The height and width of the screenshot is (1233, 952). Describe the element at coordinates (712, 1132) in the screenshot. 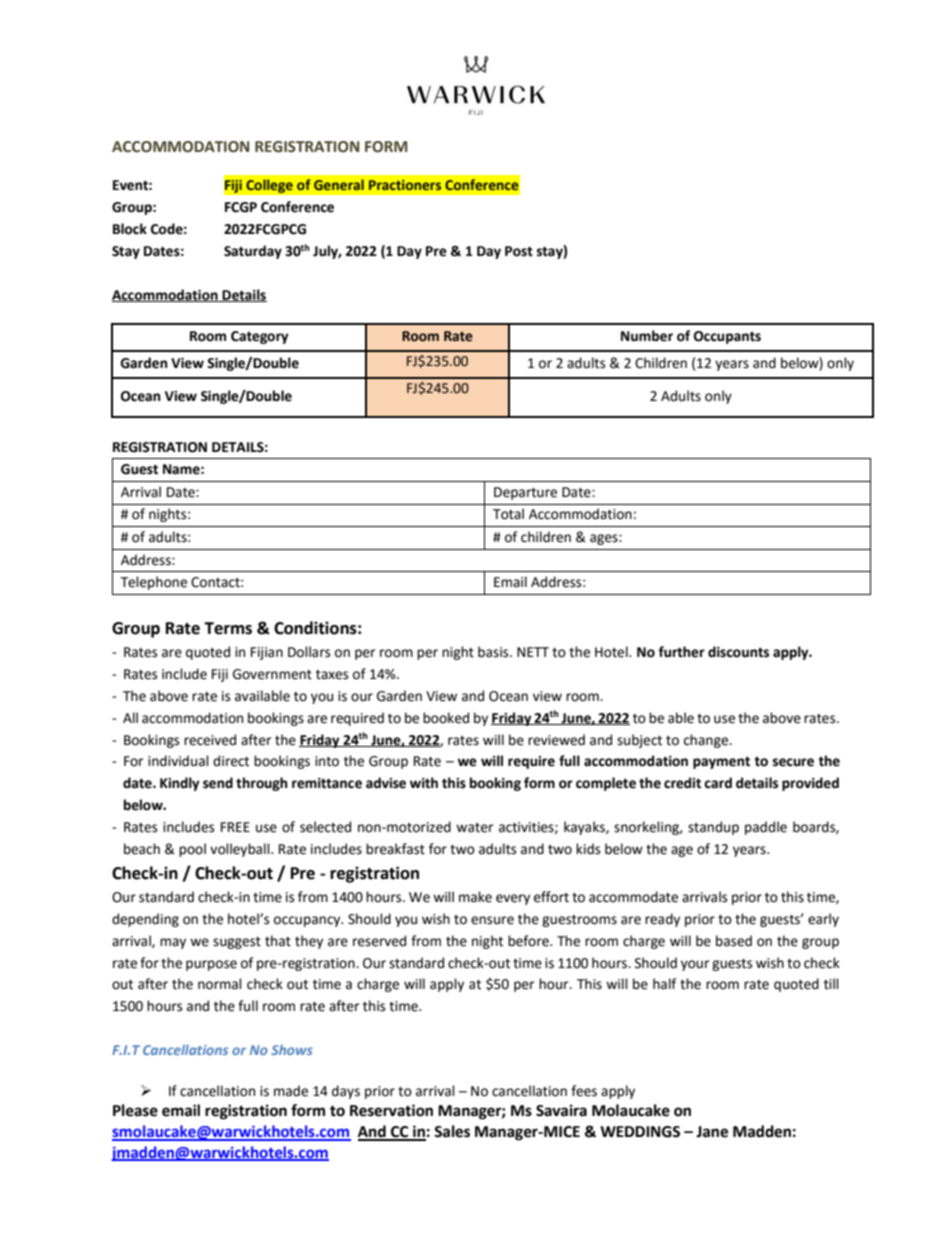

I see `Jane` at that location.
